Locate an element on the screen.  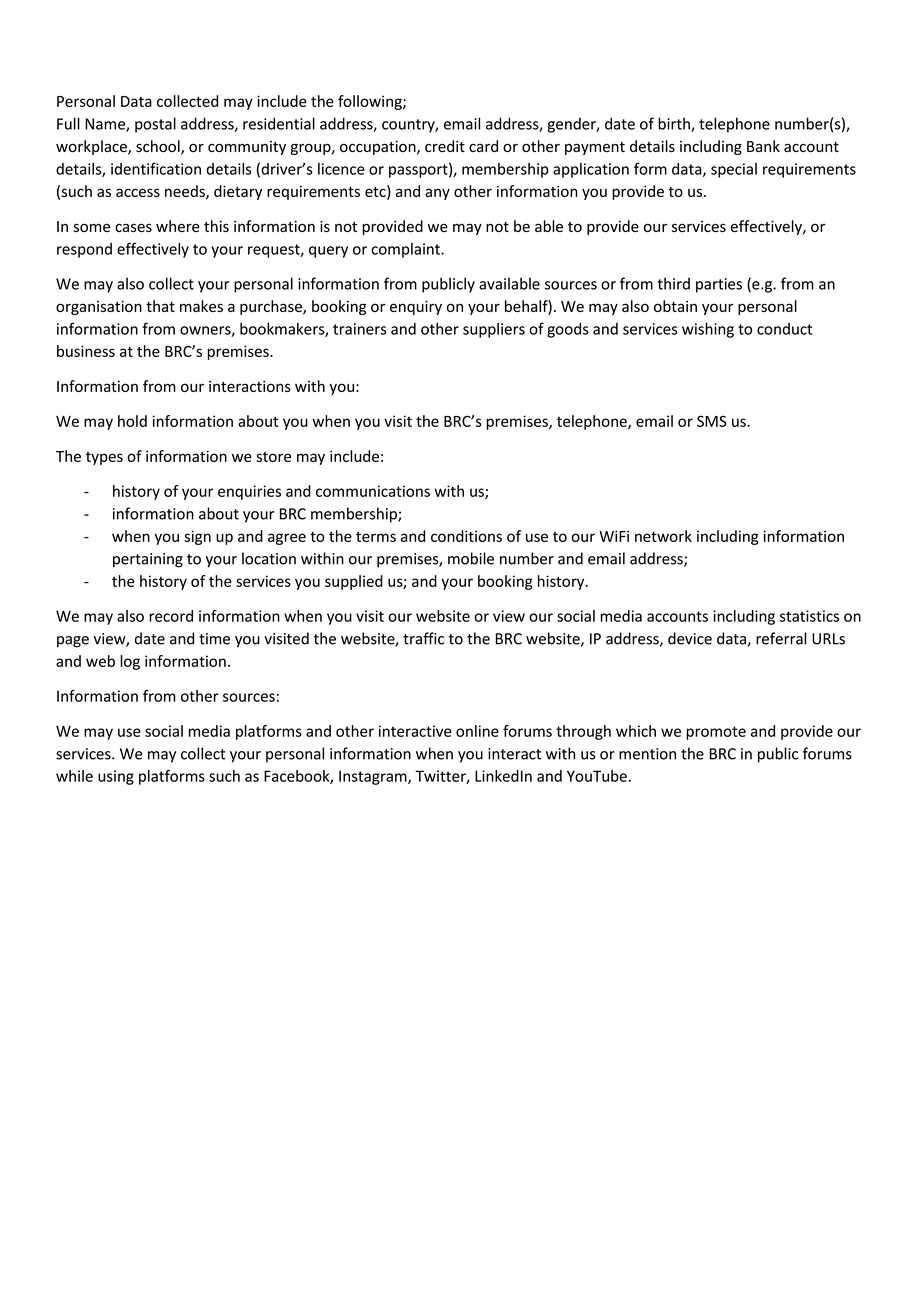
SMS is located at coordinates (712, 421).
